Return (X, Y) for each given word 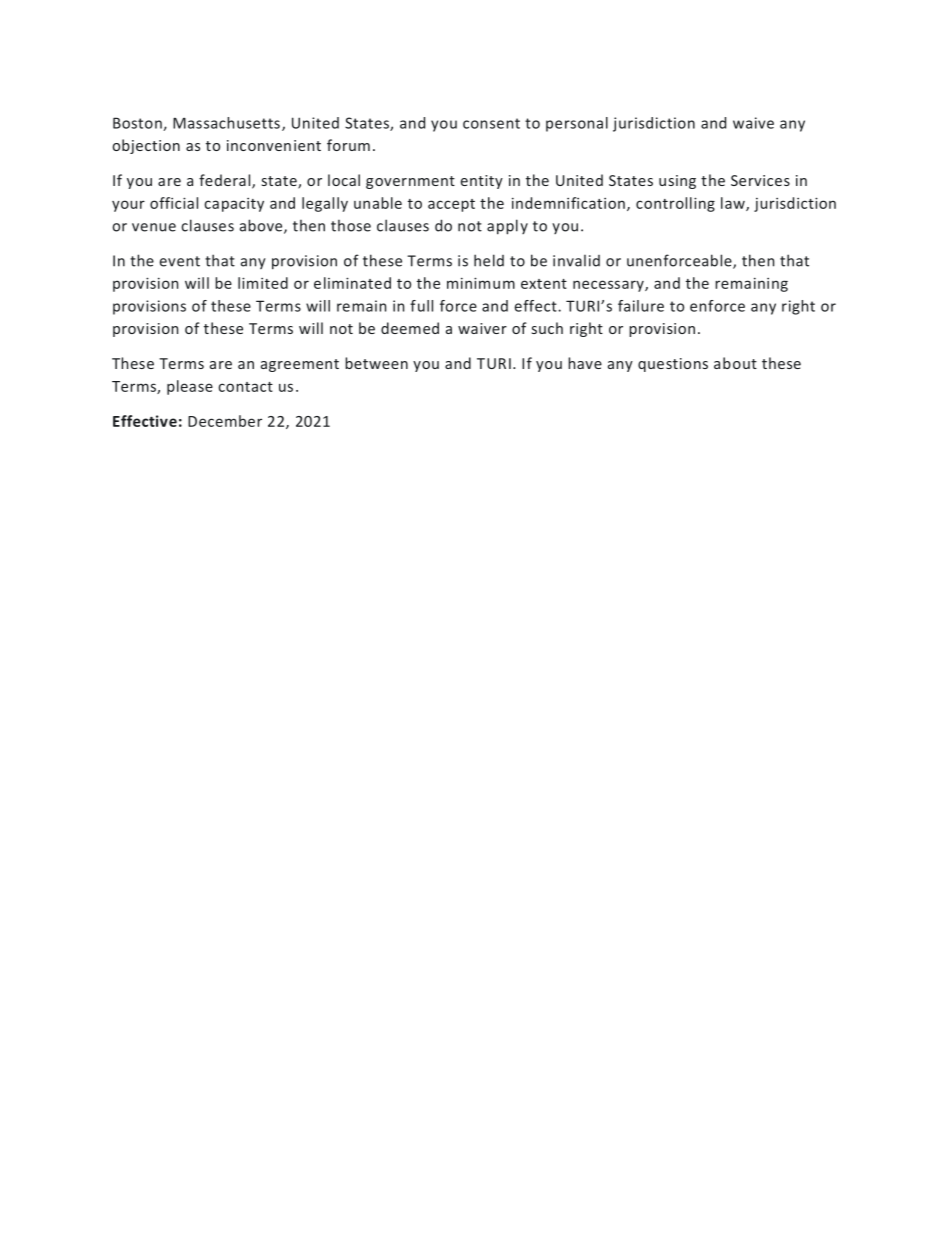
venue (154, 227)
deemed (410, 328)
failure (641, 306)
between (376, 363)
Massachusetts (226, 123)
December (225, 421)
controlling (675, 204)
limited (263, 283)
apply (507, 227)
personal (577, 124)
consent (491, 123)
